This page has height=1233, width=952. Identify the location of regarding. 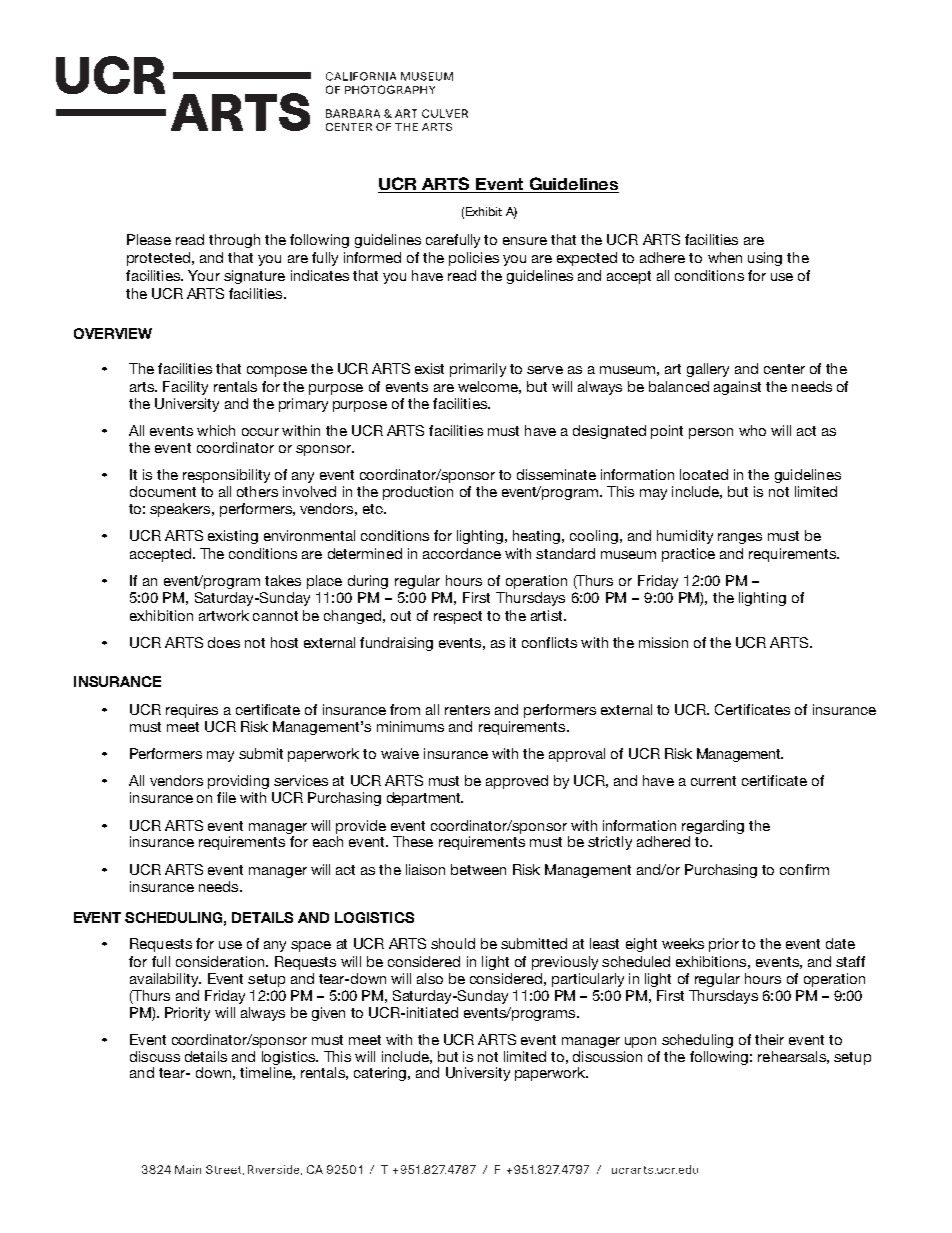
(713, 827).
